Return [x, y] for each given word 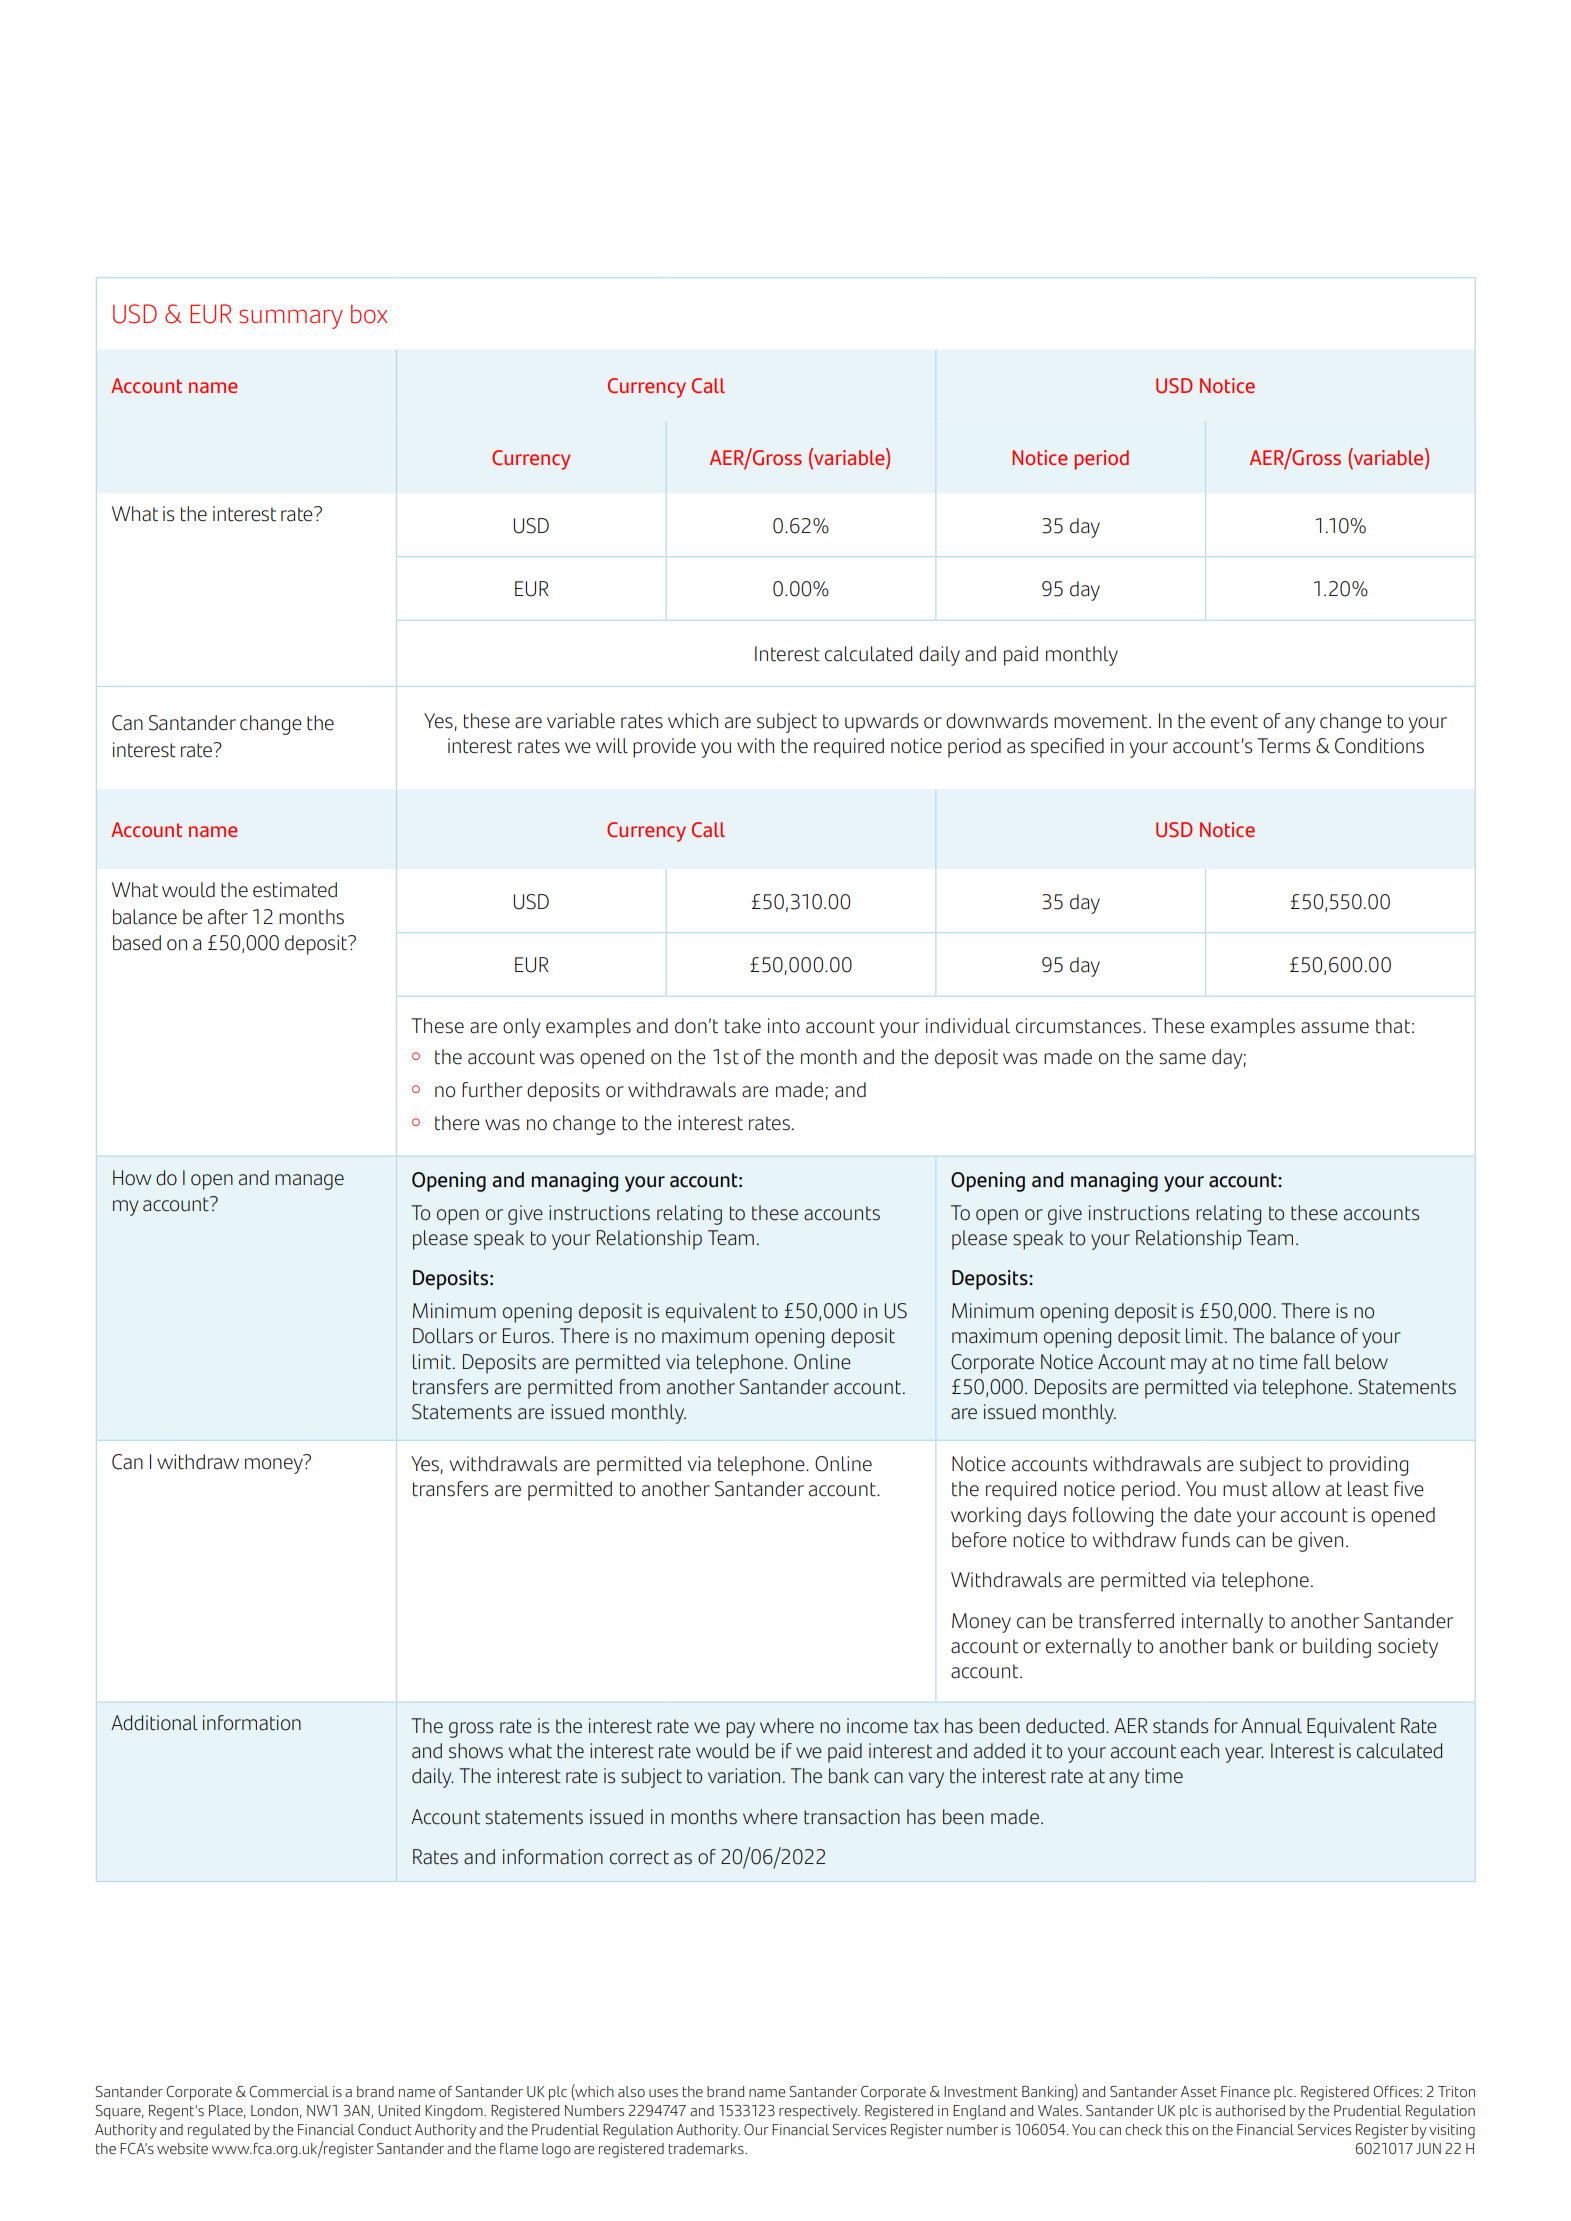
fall [1317, 1362]
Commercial [289, 2092]
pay [740, 1730]
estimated [295, 890]
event [1234, 721]
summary [291, 319]
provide [664, 748]
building [1337, 1648]
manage [309, 1182]
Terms [1283, 746]
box [369, 314]
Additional [154, 1723]
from [640, 1387]
